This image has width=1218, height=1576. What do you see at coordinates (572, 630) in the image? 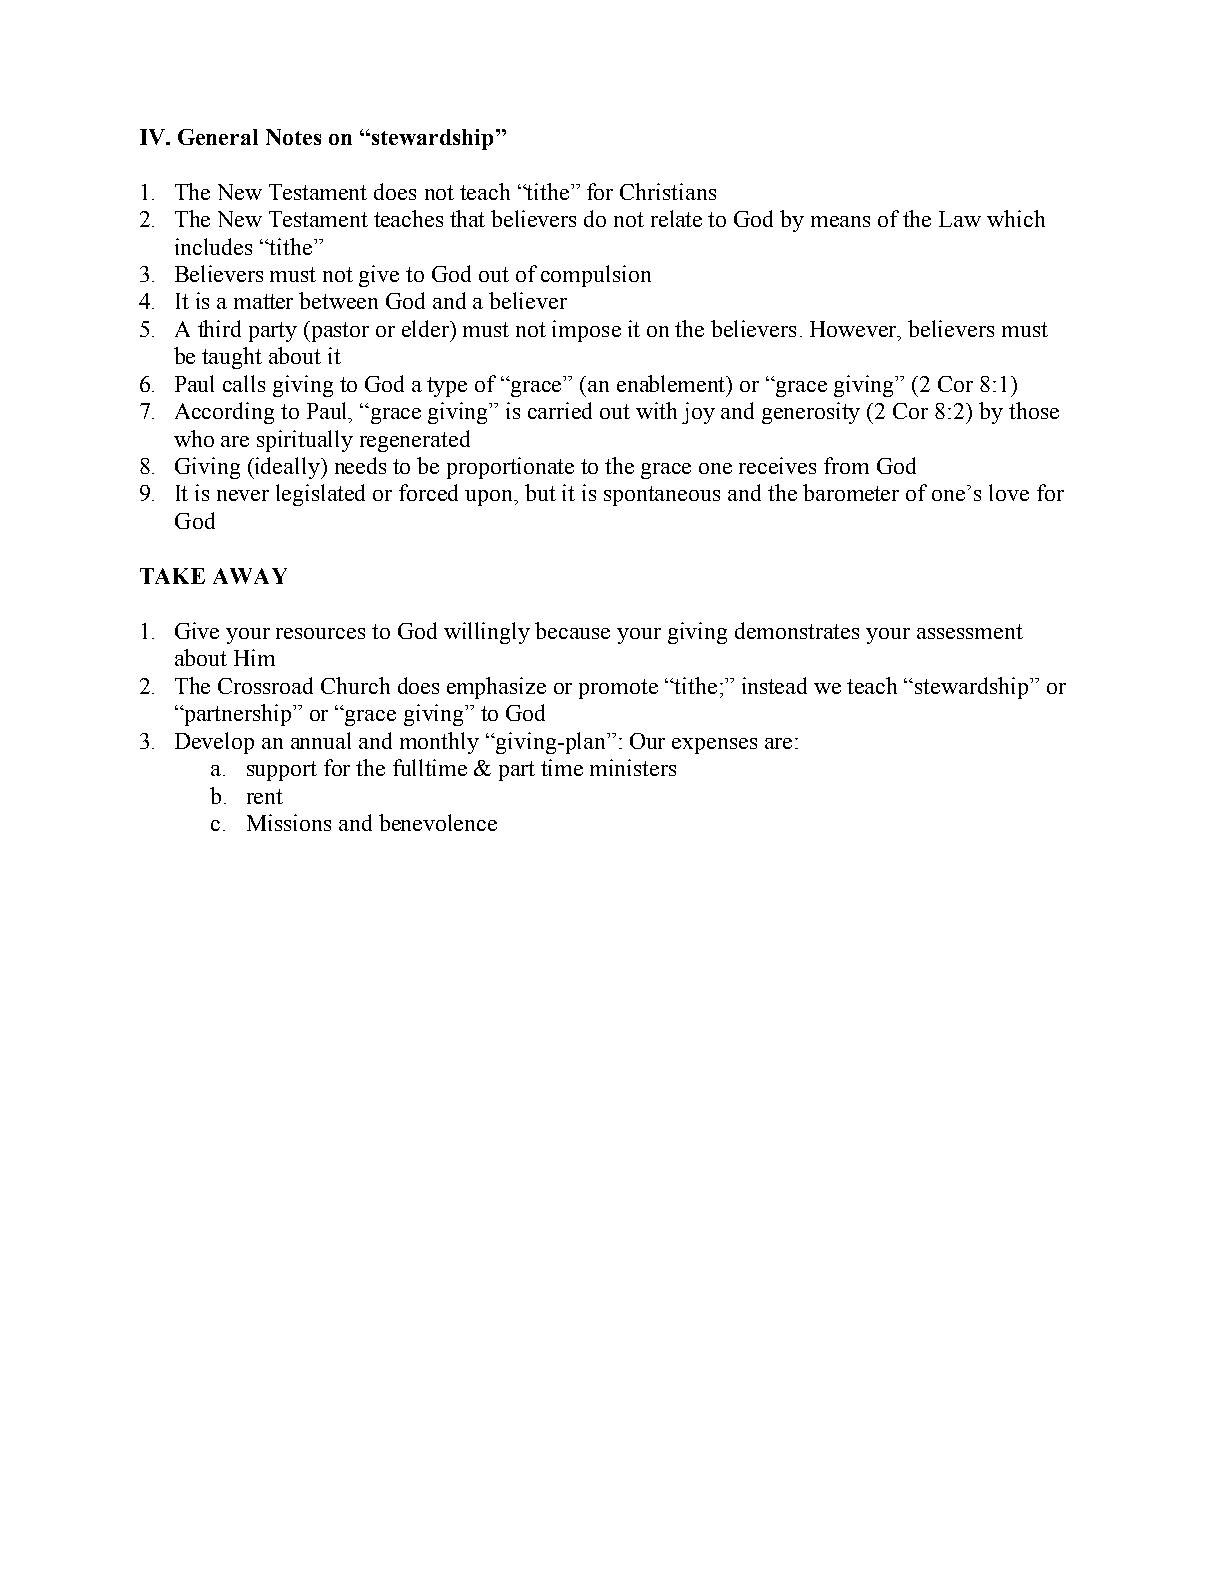
I see `because` at bounding box center [572, 630].
